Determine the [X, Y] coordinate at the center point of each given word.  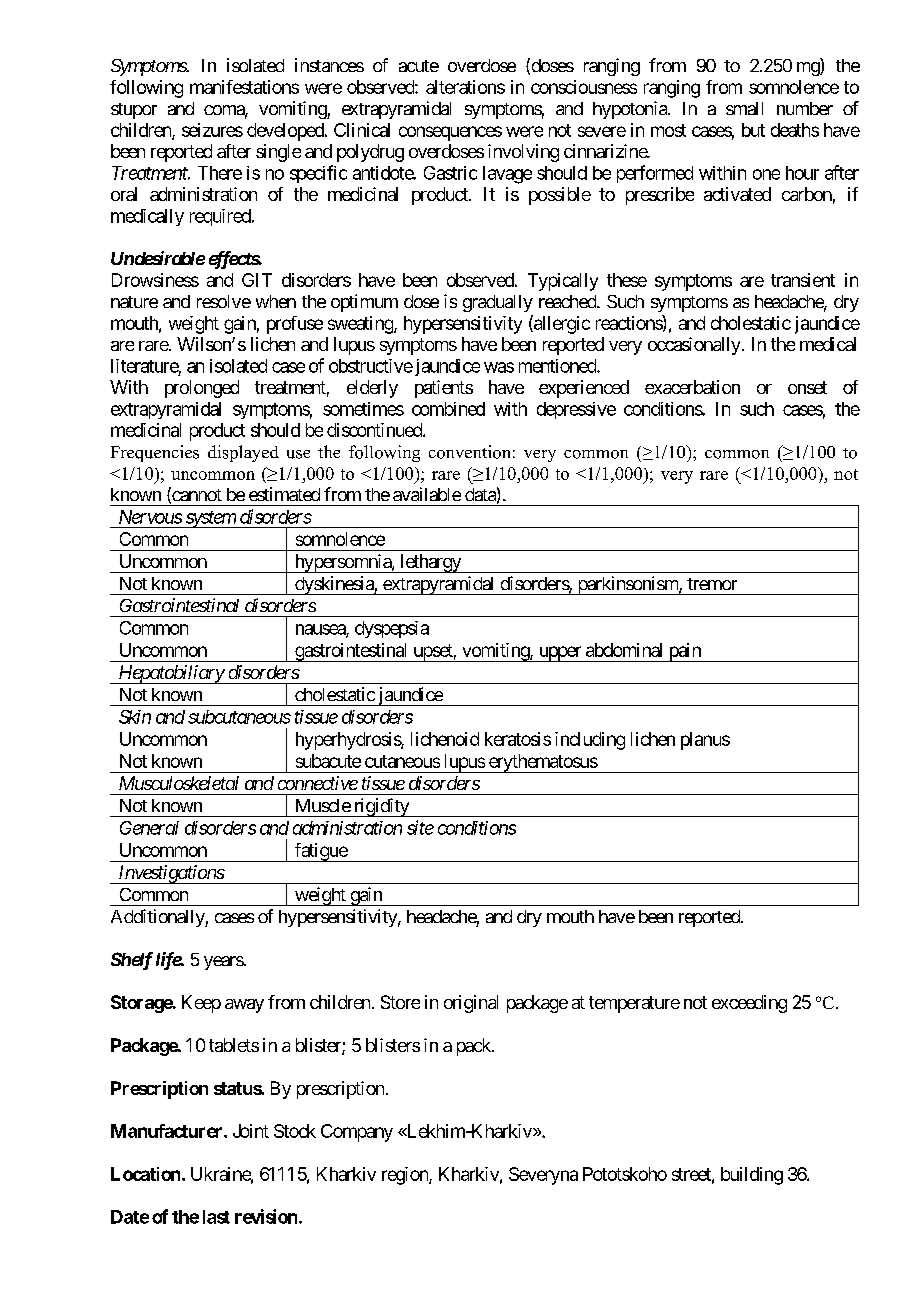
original [471, 1004]
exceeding [749, 1004]
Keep [201, 1004]
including [590, 741]
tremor [712, 584]
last [216, 1217]
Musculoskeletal [179, 783]
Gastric [450, 173]
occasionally [694, 346]
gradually [498, 303]
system [210, 519]
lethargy [430, 563]
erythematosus [542, 763]
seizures [212, 130]
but [753, 130]
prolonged [202, 389]
